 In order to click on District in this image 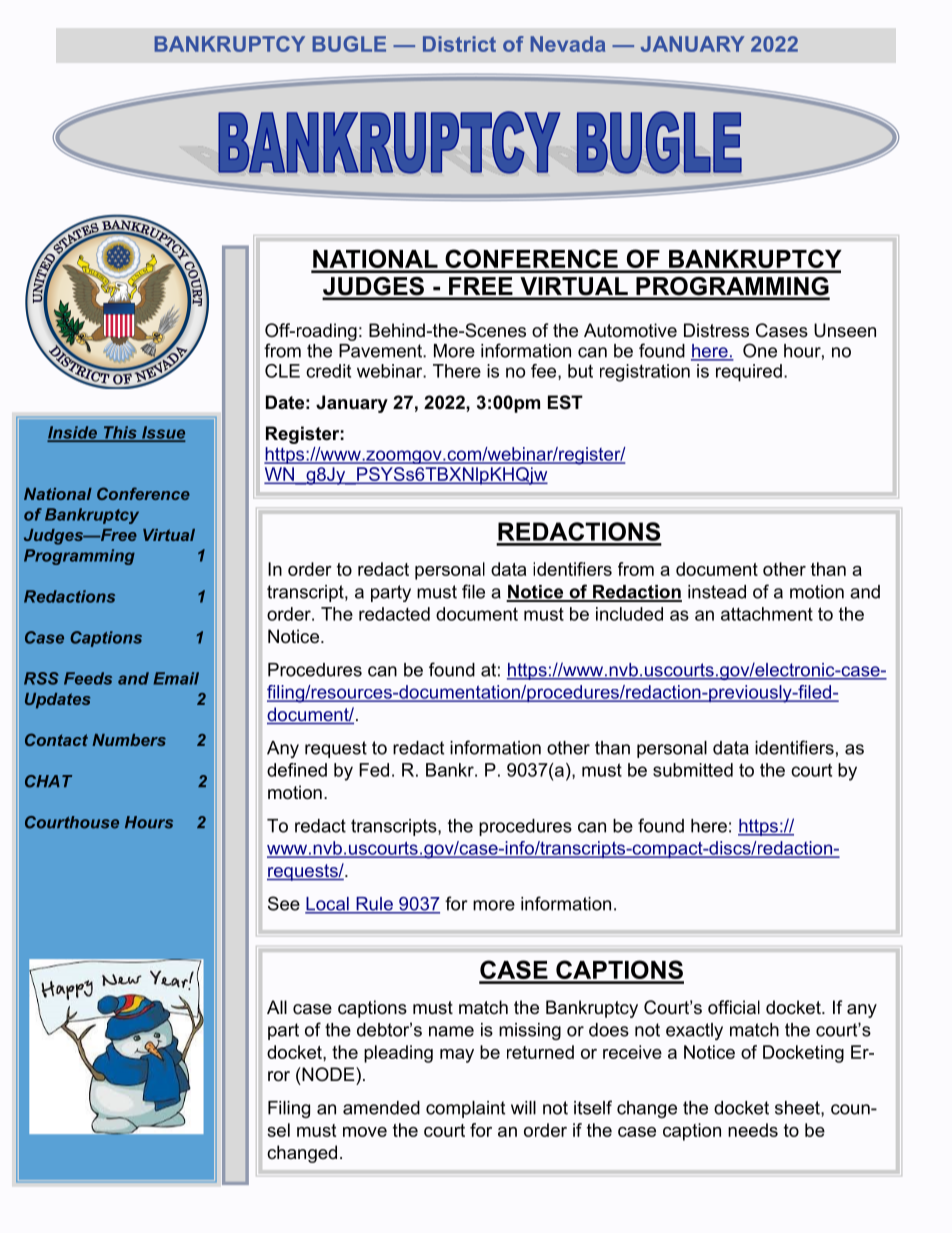, I will do `click(459, 44)`.
